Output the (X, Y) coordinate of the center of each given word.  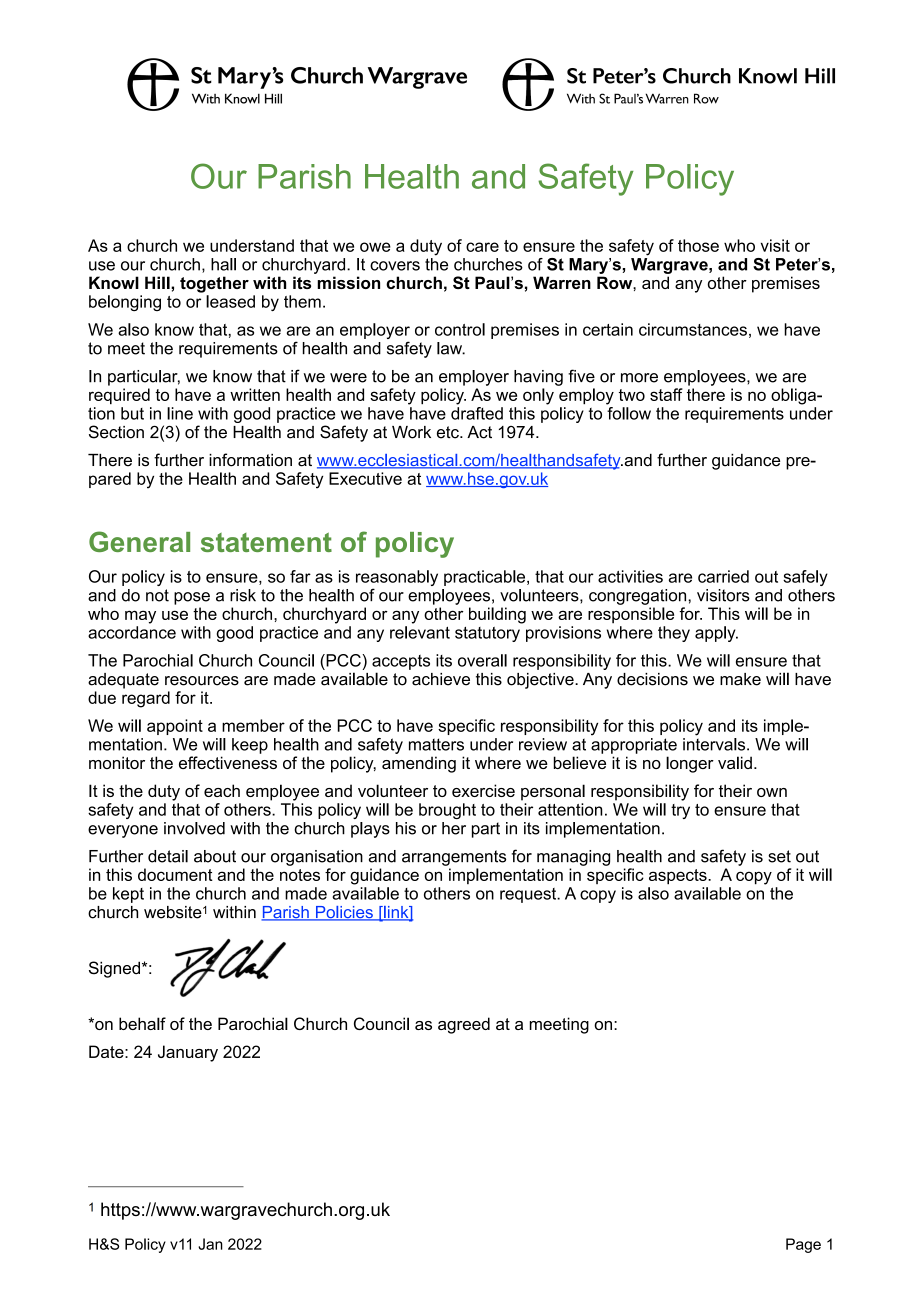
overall (482, 660)
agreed (464, 1025)
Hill (158, 282)
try (680, 811)
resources (202, 681)
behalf (142, 1023)
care (482, 247)
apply (716, 634)
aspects (679, 877)
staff (666, 394)
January (188, 1053)
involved (194, 828)
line (180, 413)
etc (449, 432)
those (698, 245)
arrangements (454, 858)
